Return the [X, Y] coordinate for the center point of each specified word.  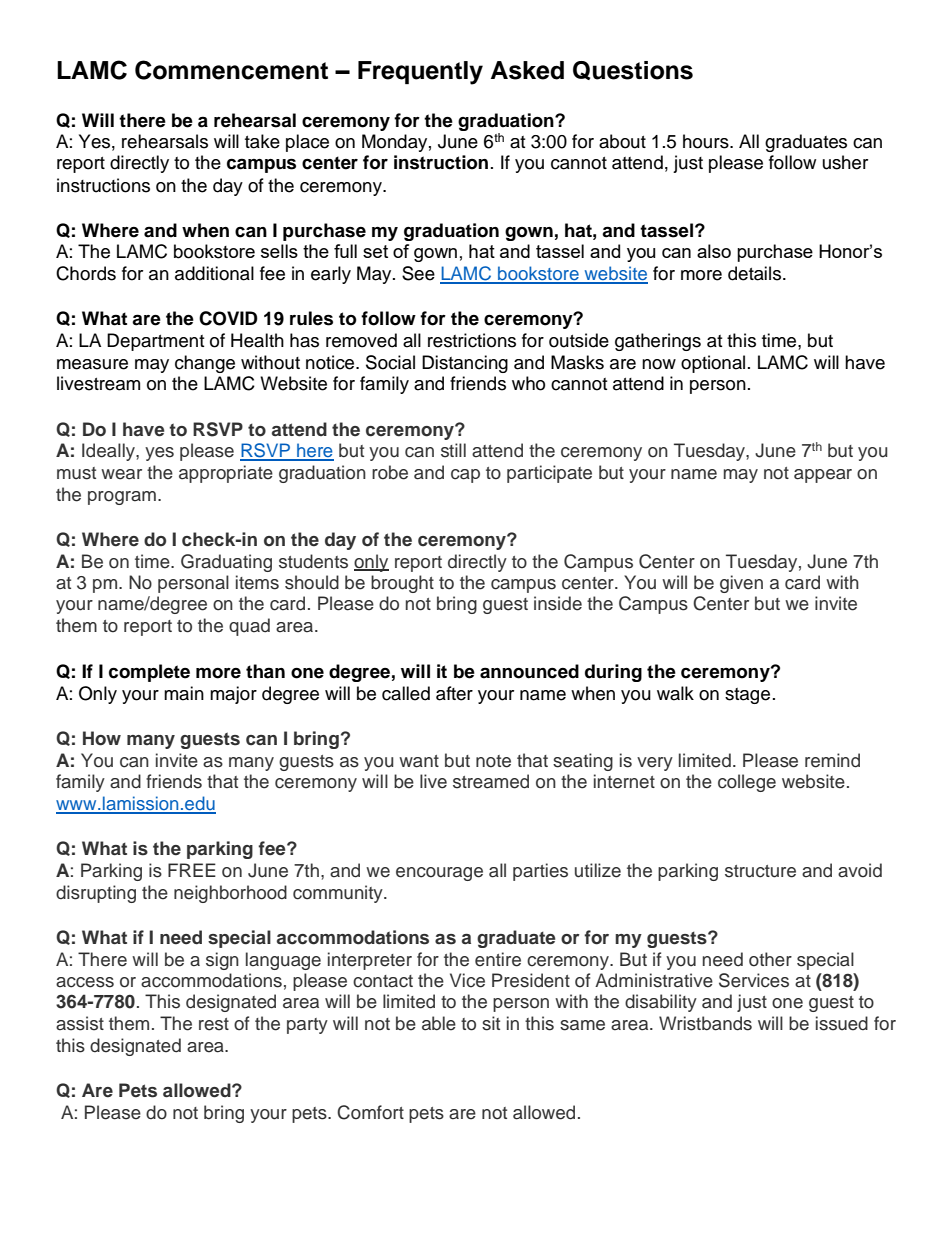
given [741, 584]
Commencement [231, 70]
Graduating [226, 563]
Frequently [420, 73]
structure [760, 871]
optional [713, 364]
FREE [192, 870]
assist [80, 1023]
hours [707, 141]
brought [402, 584]
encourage [439, 874]
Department [155, 342]
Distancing [465, 364]
